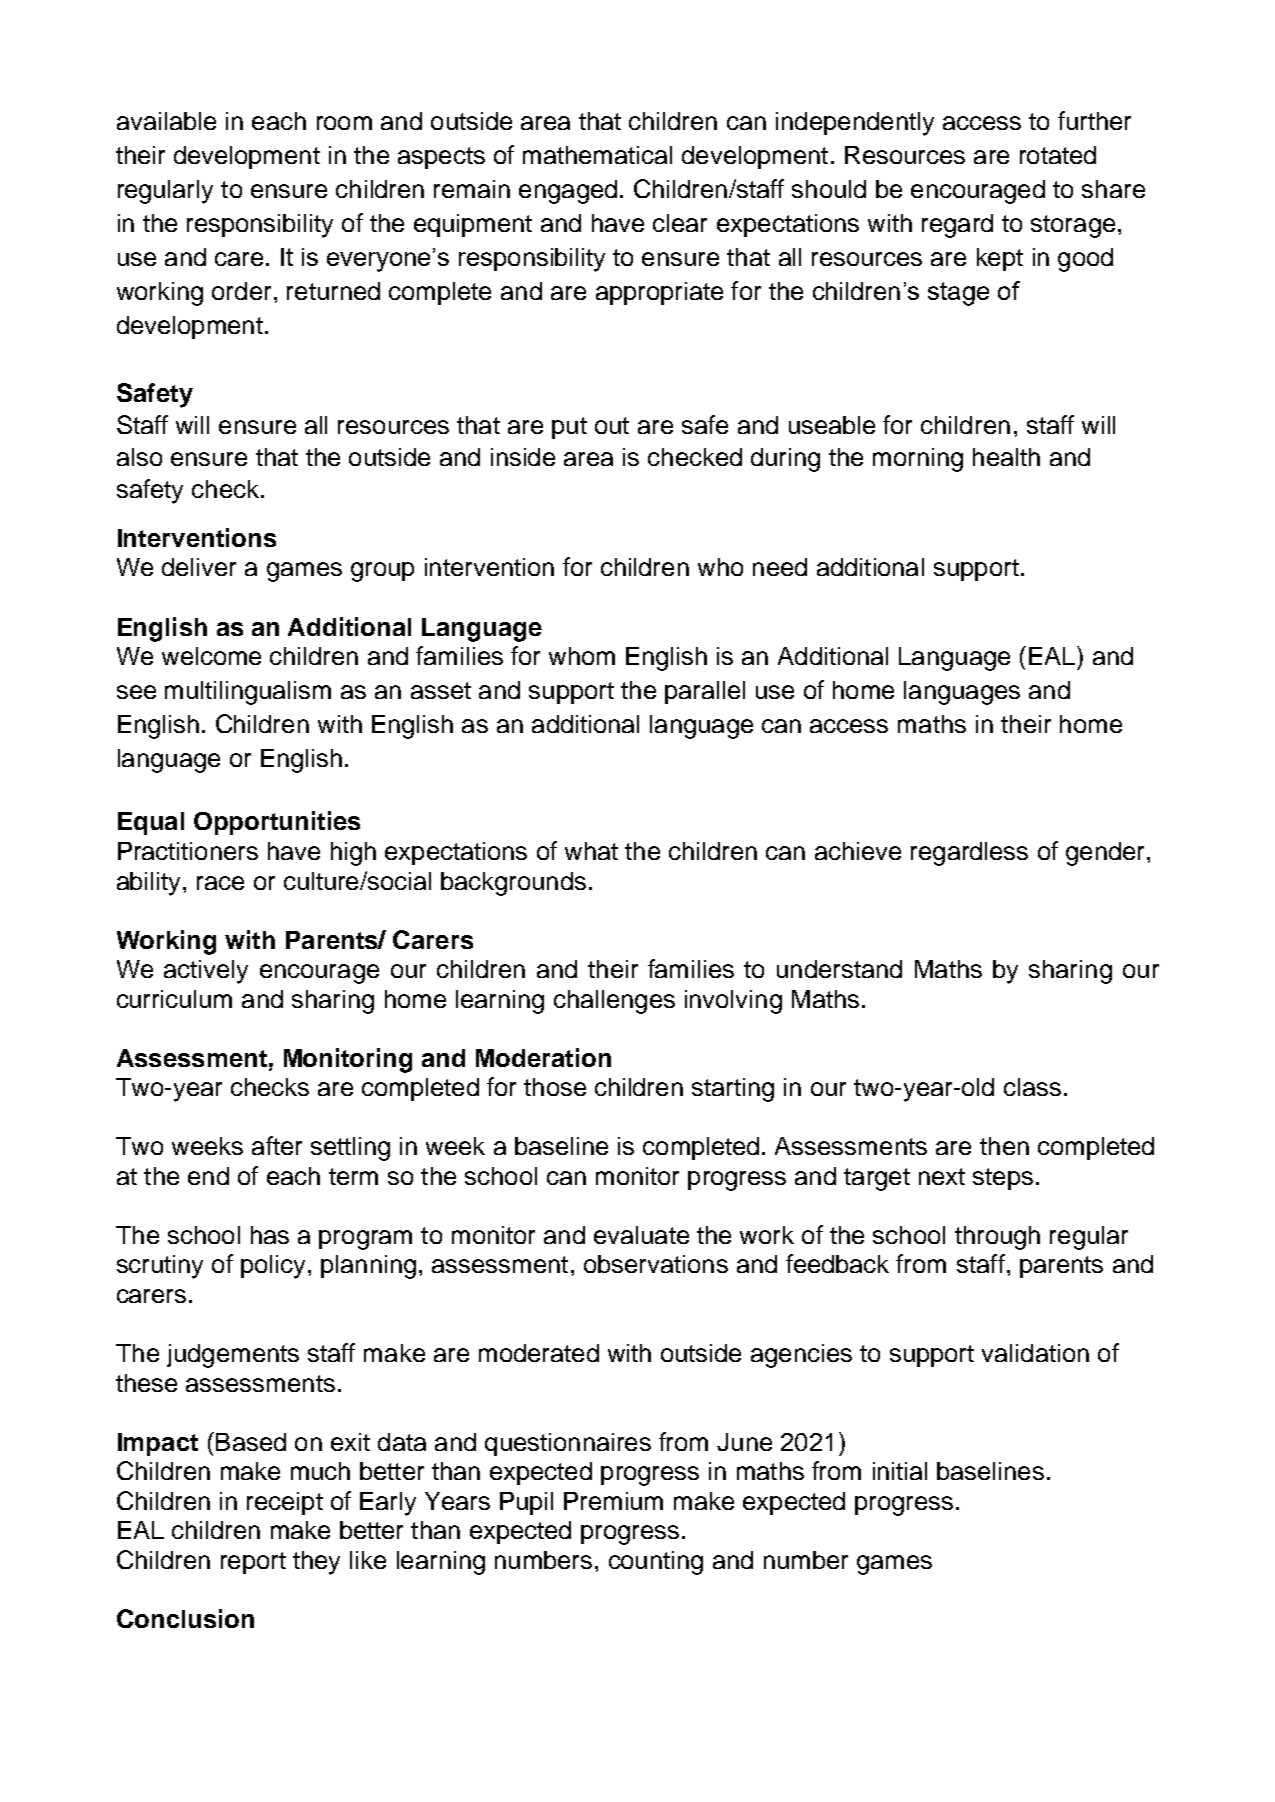 The image size is (1275, 1802). I want to click on report, so click(253, 1563).
